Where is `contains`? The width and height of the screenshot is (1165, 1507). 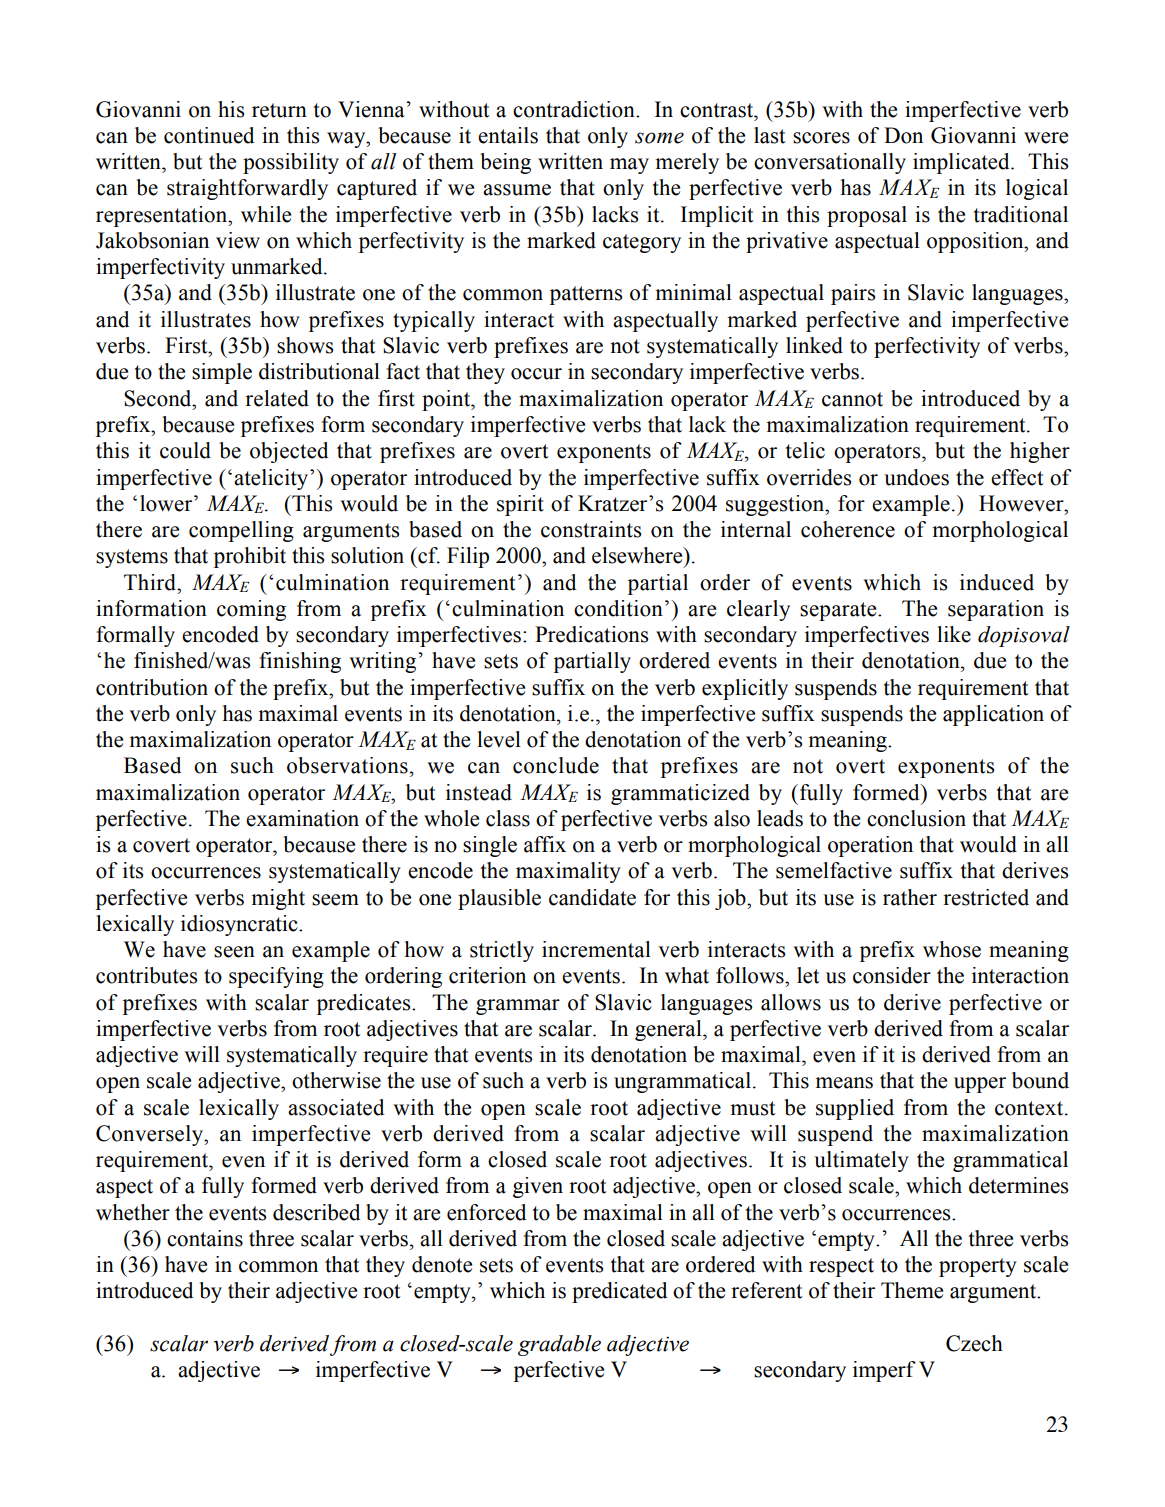 contains is located at coordinates (205, 1238).
